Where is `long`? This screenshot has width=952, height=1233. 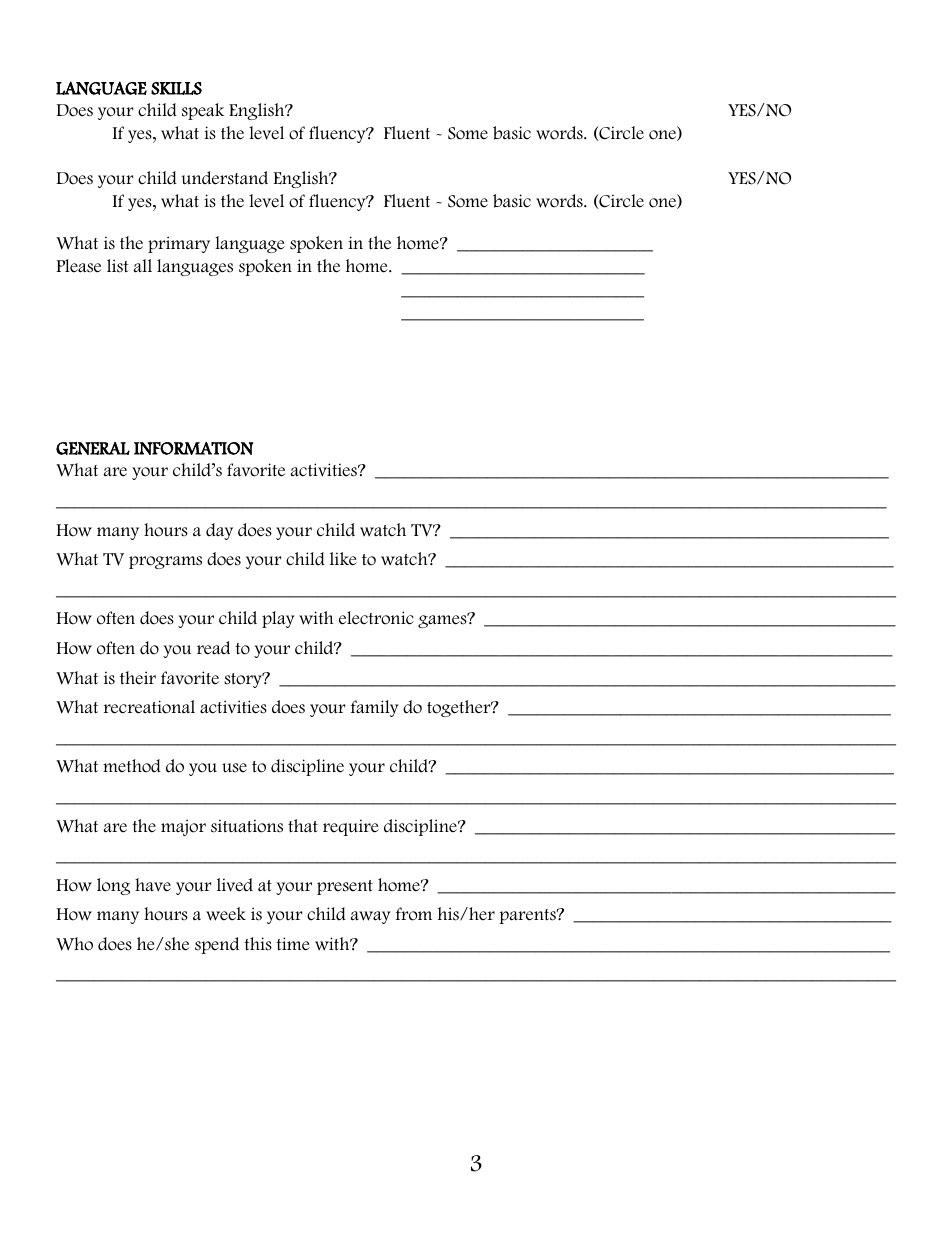
long is located at coordinates (113, 886).
